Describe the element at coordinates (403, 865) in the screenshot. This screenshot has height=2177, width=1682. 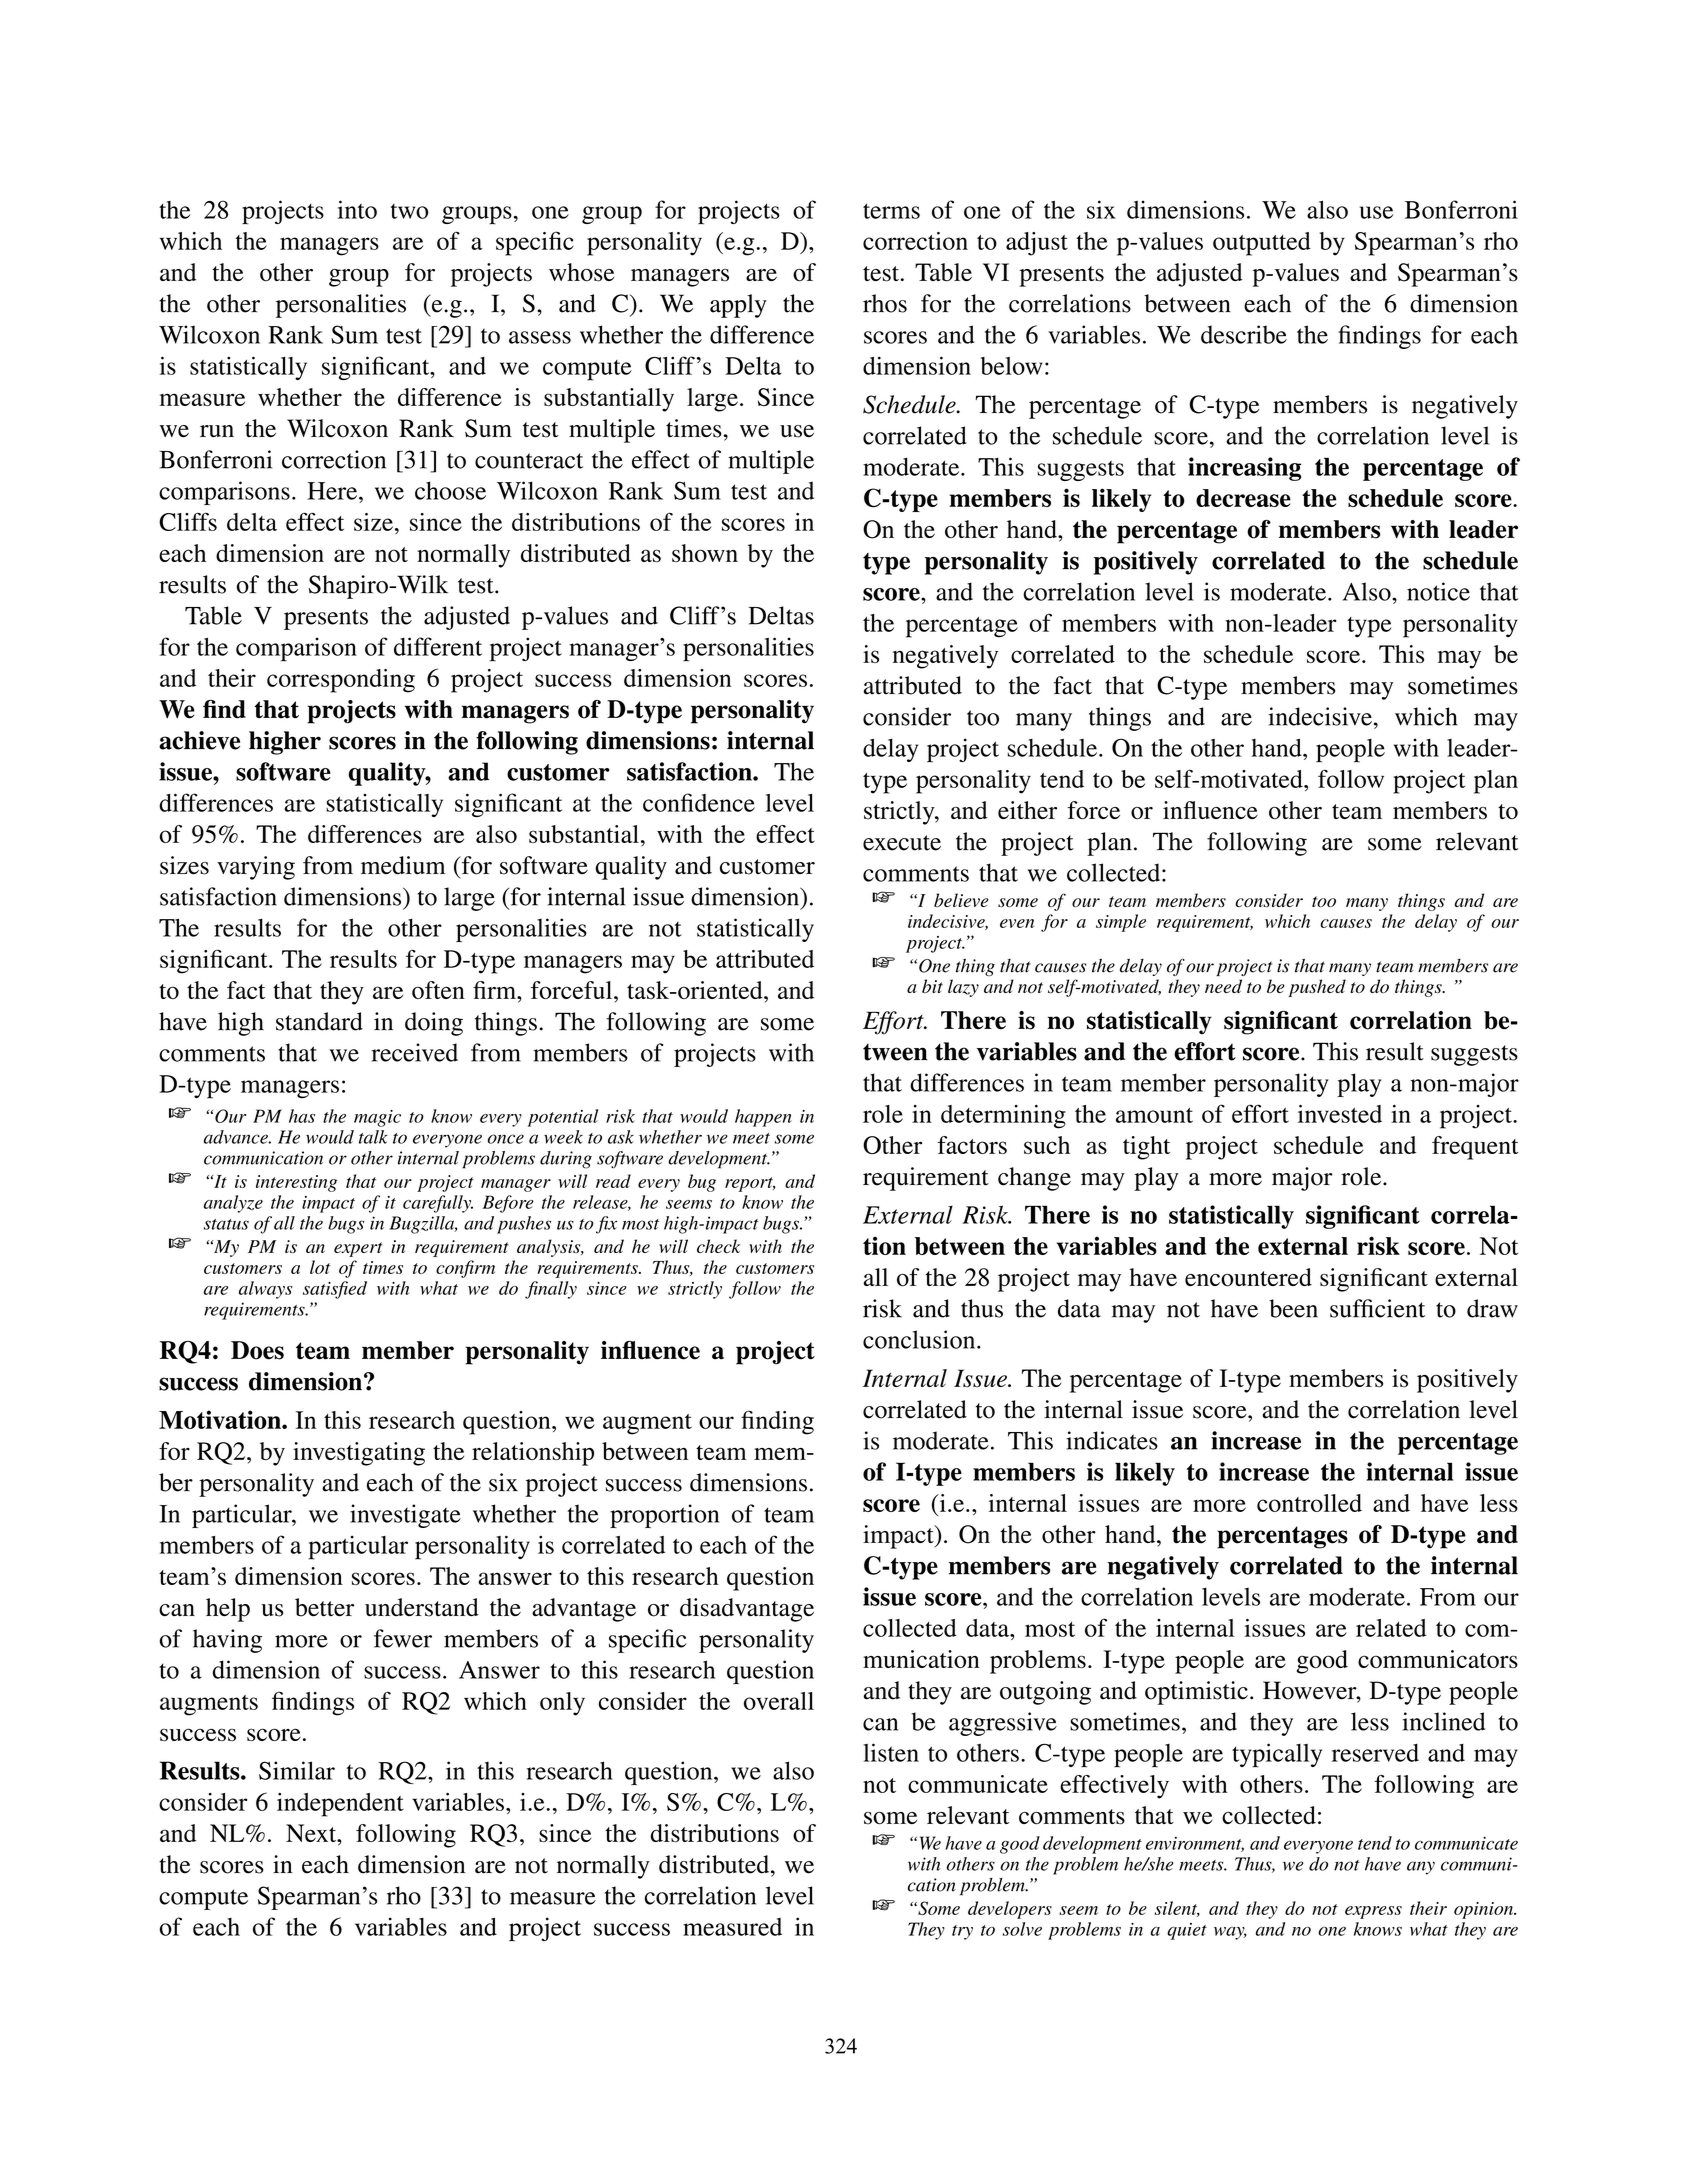
I see `medium` at that location.
